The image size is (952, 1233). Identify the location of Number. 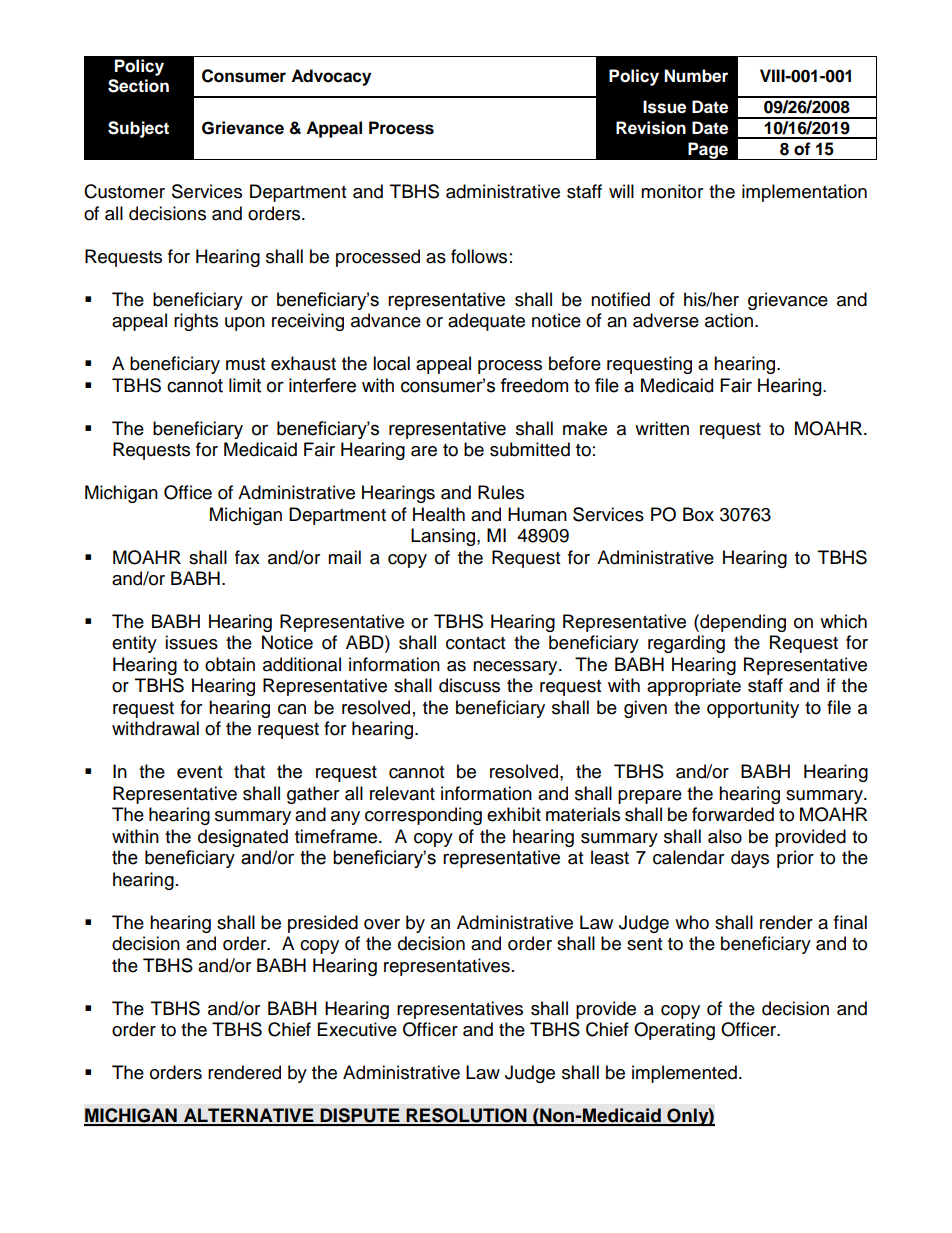
(696, 76).
